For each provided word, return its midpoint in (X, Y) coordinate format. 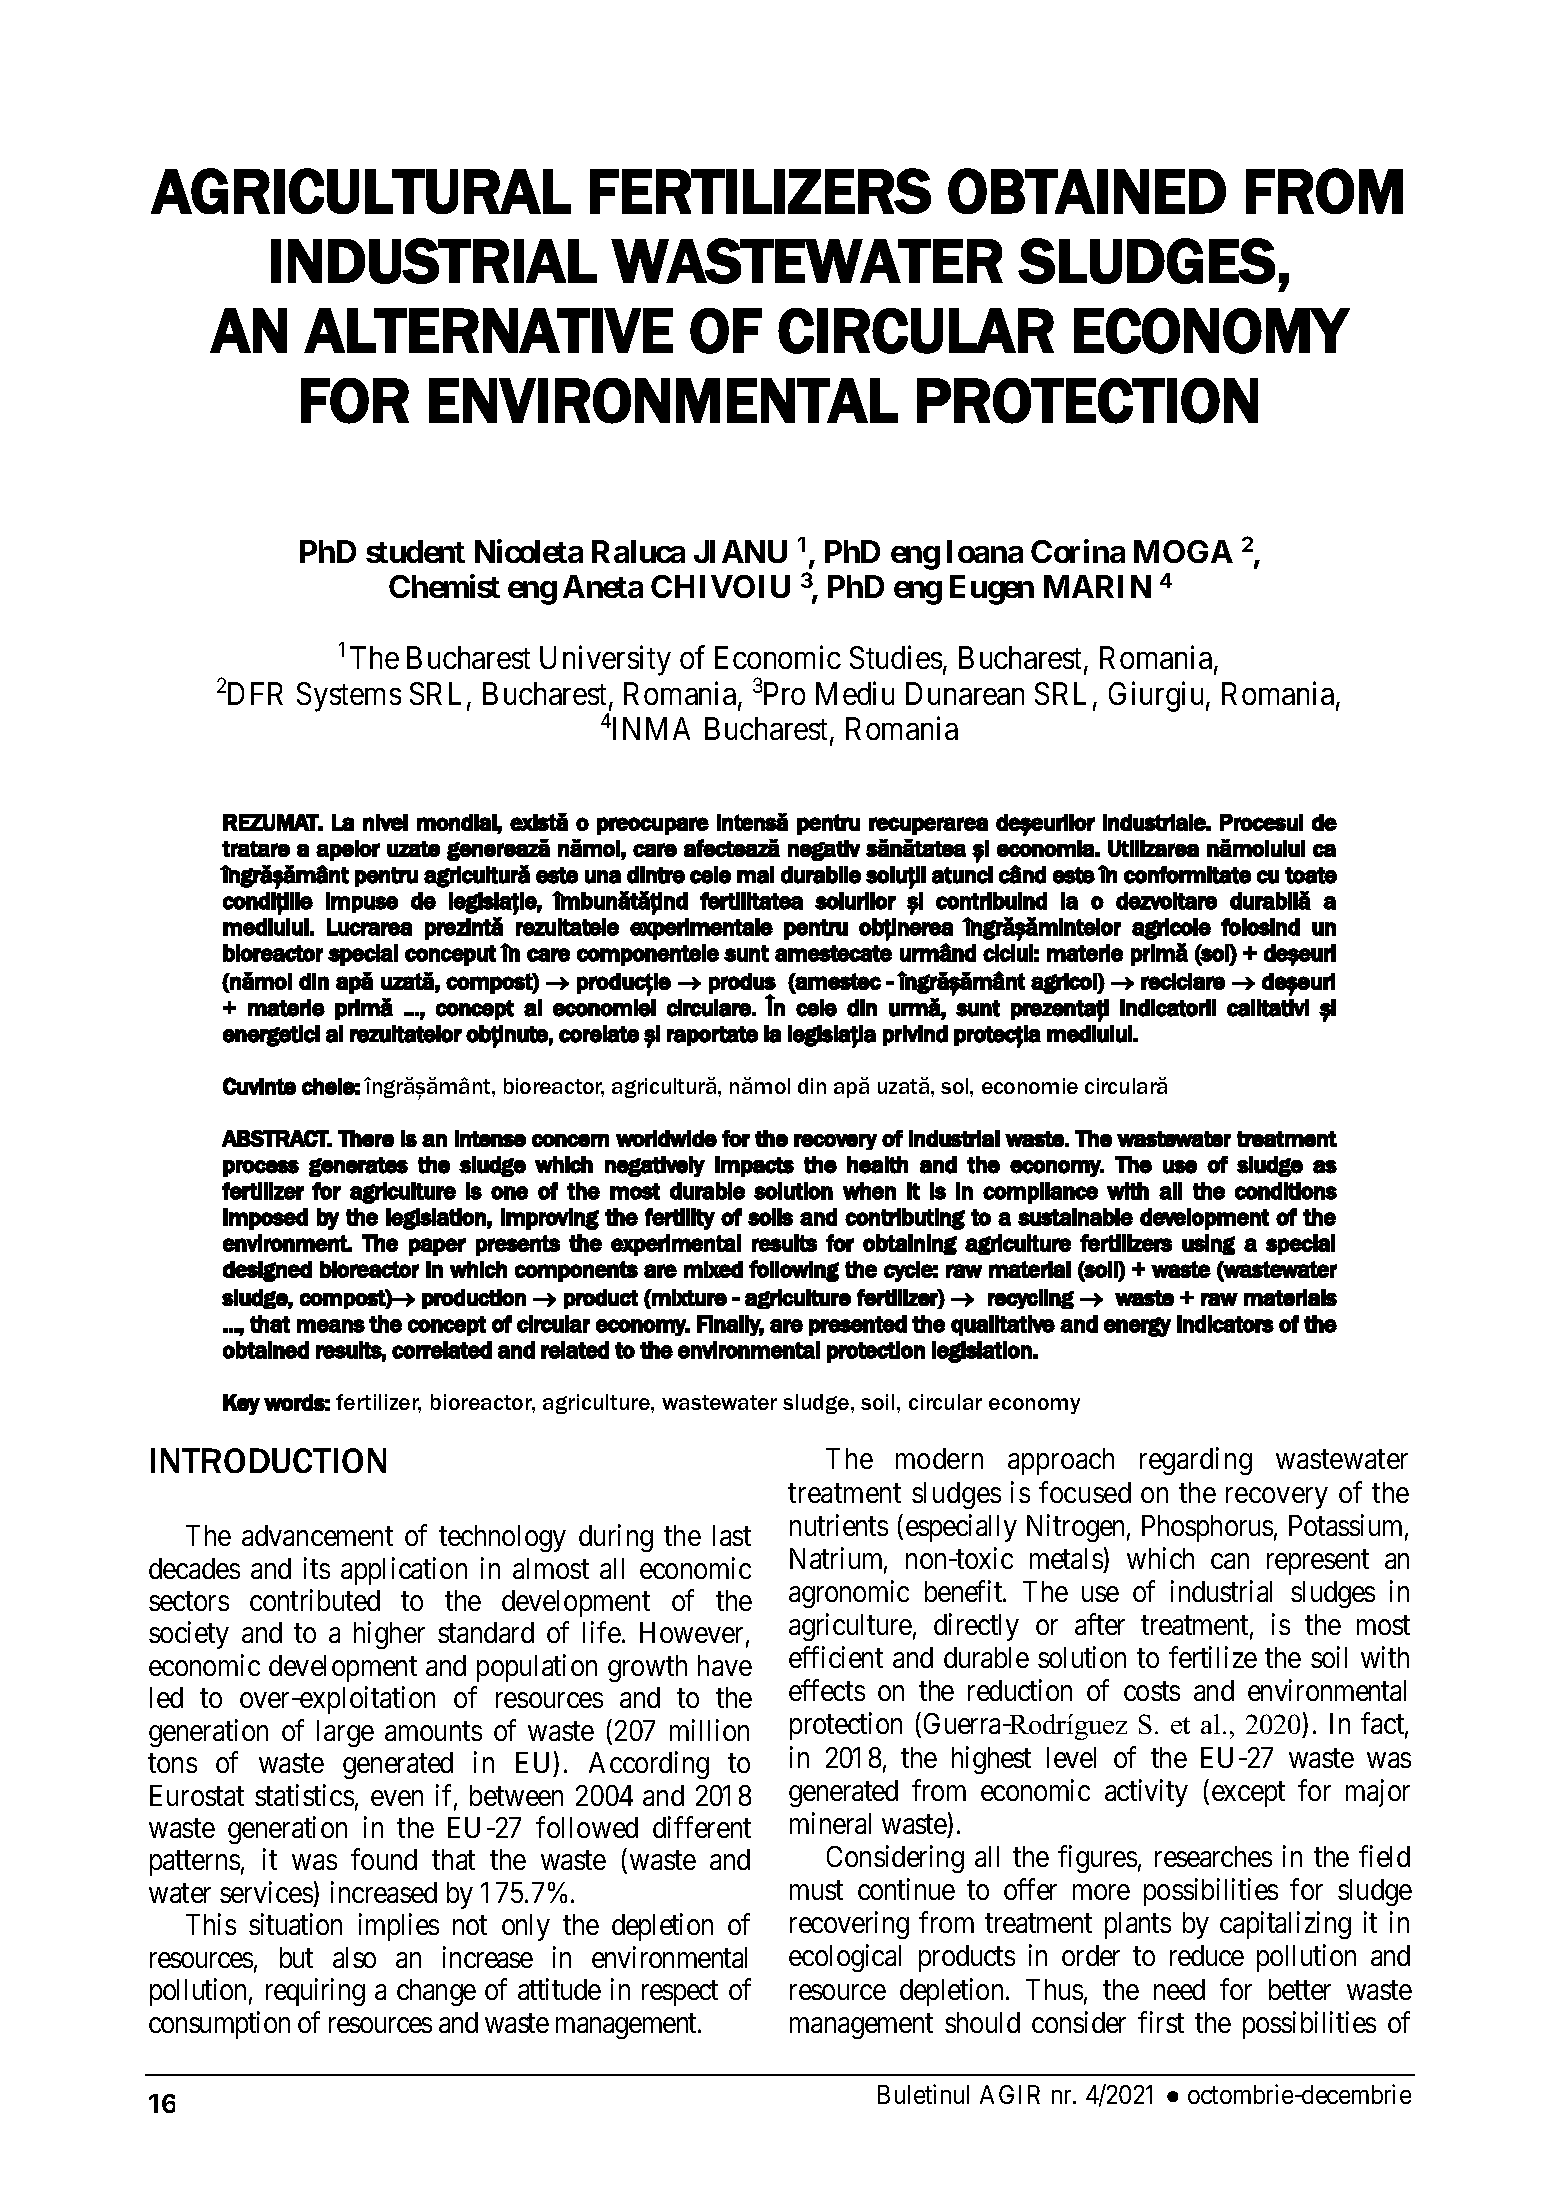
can (1230, 1561)
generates (358, 1167)
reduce (1207, 1955)
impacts (754, 1166)
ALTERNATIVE (488, 330)
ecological (845, 1958)
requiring (315, 1992)
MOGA (1183, 551)
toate (1311, 875)
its (317, 1568)
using (1208, 1244)
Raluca (638, 551)
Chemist (444, 586)
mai (755, 875)
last (732, 1535)
